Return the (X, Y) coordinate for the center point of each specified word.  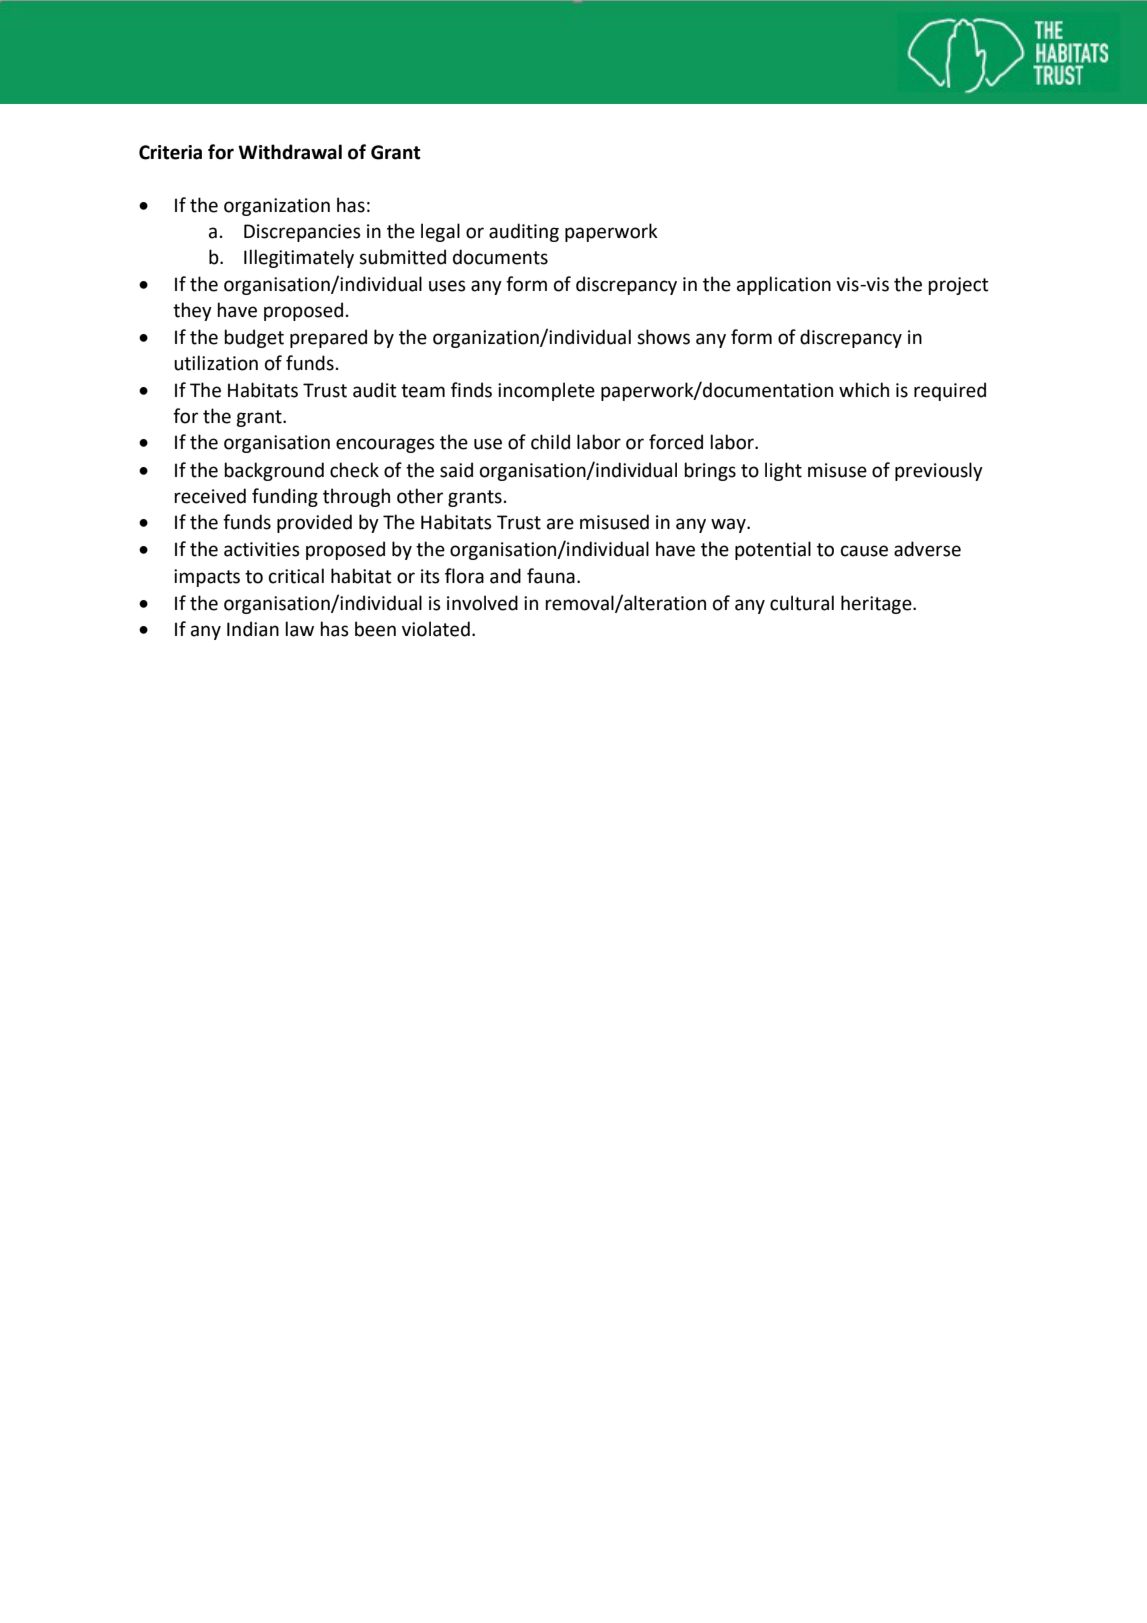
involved (482, 603)
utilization (216, 363)
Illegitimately (299, 258)
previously (939, 471)
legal (440, 232)
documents (500, 257)
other (420, 496)
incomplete (546, 391)
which (864, 390)
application (784, 285)
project (958, 286)
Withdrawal (290, 152)
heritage (877, 604)
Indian (253, 629)
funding (285, 497)
